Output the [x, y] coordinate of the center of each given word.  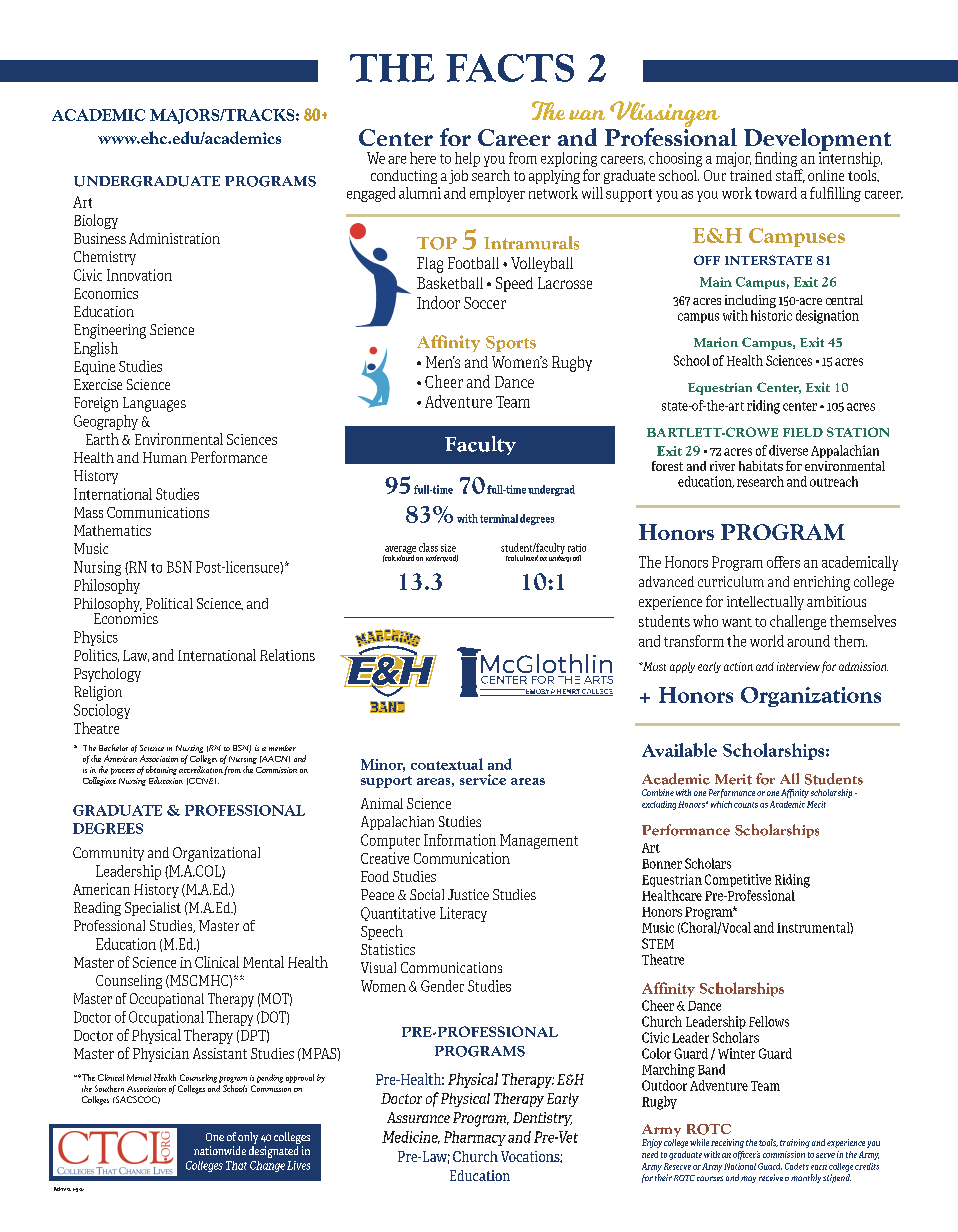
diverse [788, 450]
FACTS [510, 68]
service [483, 779]
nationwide [220, 1150]
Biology [96, 221]
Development [817, 140]
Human [165, 457]
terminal [497, 518]
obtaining [161, 770]
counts [746, 805]
